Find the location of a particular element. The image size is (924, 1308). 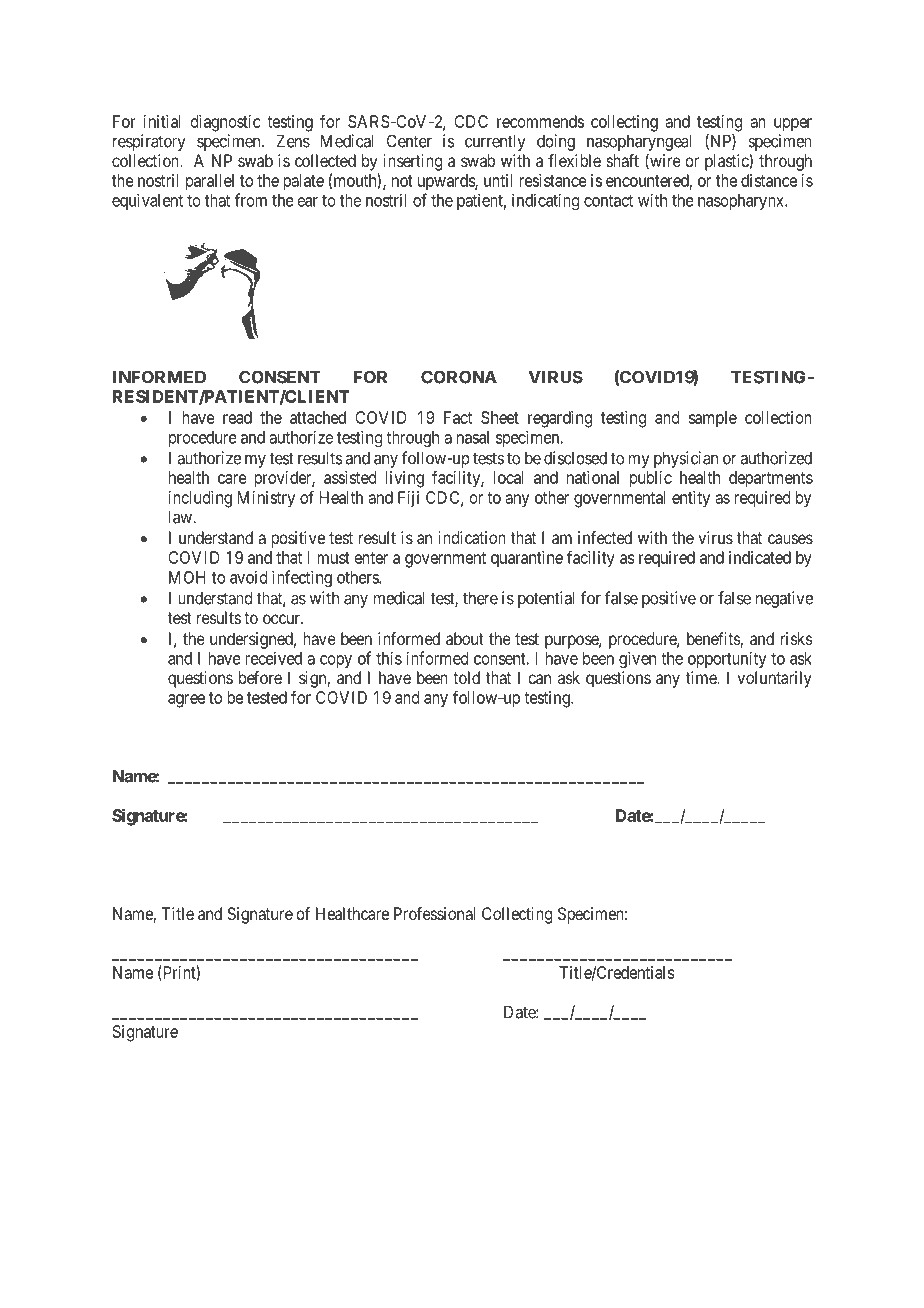

told is located at coordinates (466, 677).
